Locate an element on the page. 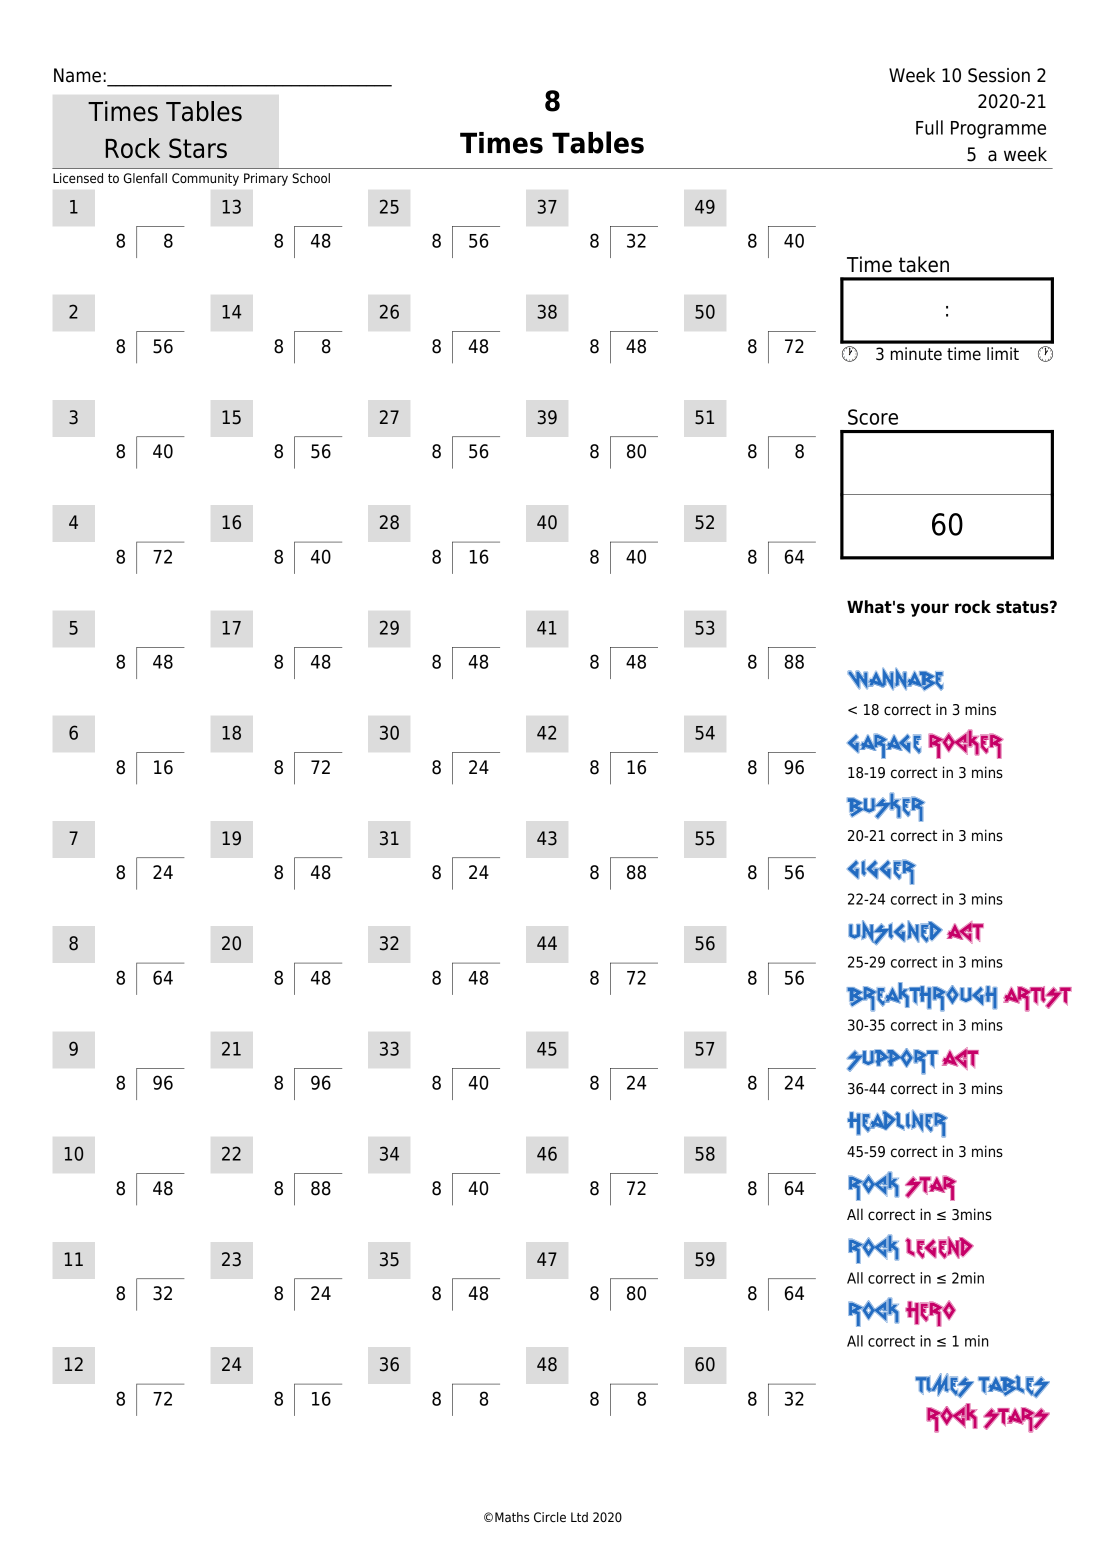  your is located at coordinates (930, 610).
